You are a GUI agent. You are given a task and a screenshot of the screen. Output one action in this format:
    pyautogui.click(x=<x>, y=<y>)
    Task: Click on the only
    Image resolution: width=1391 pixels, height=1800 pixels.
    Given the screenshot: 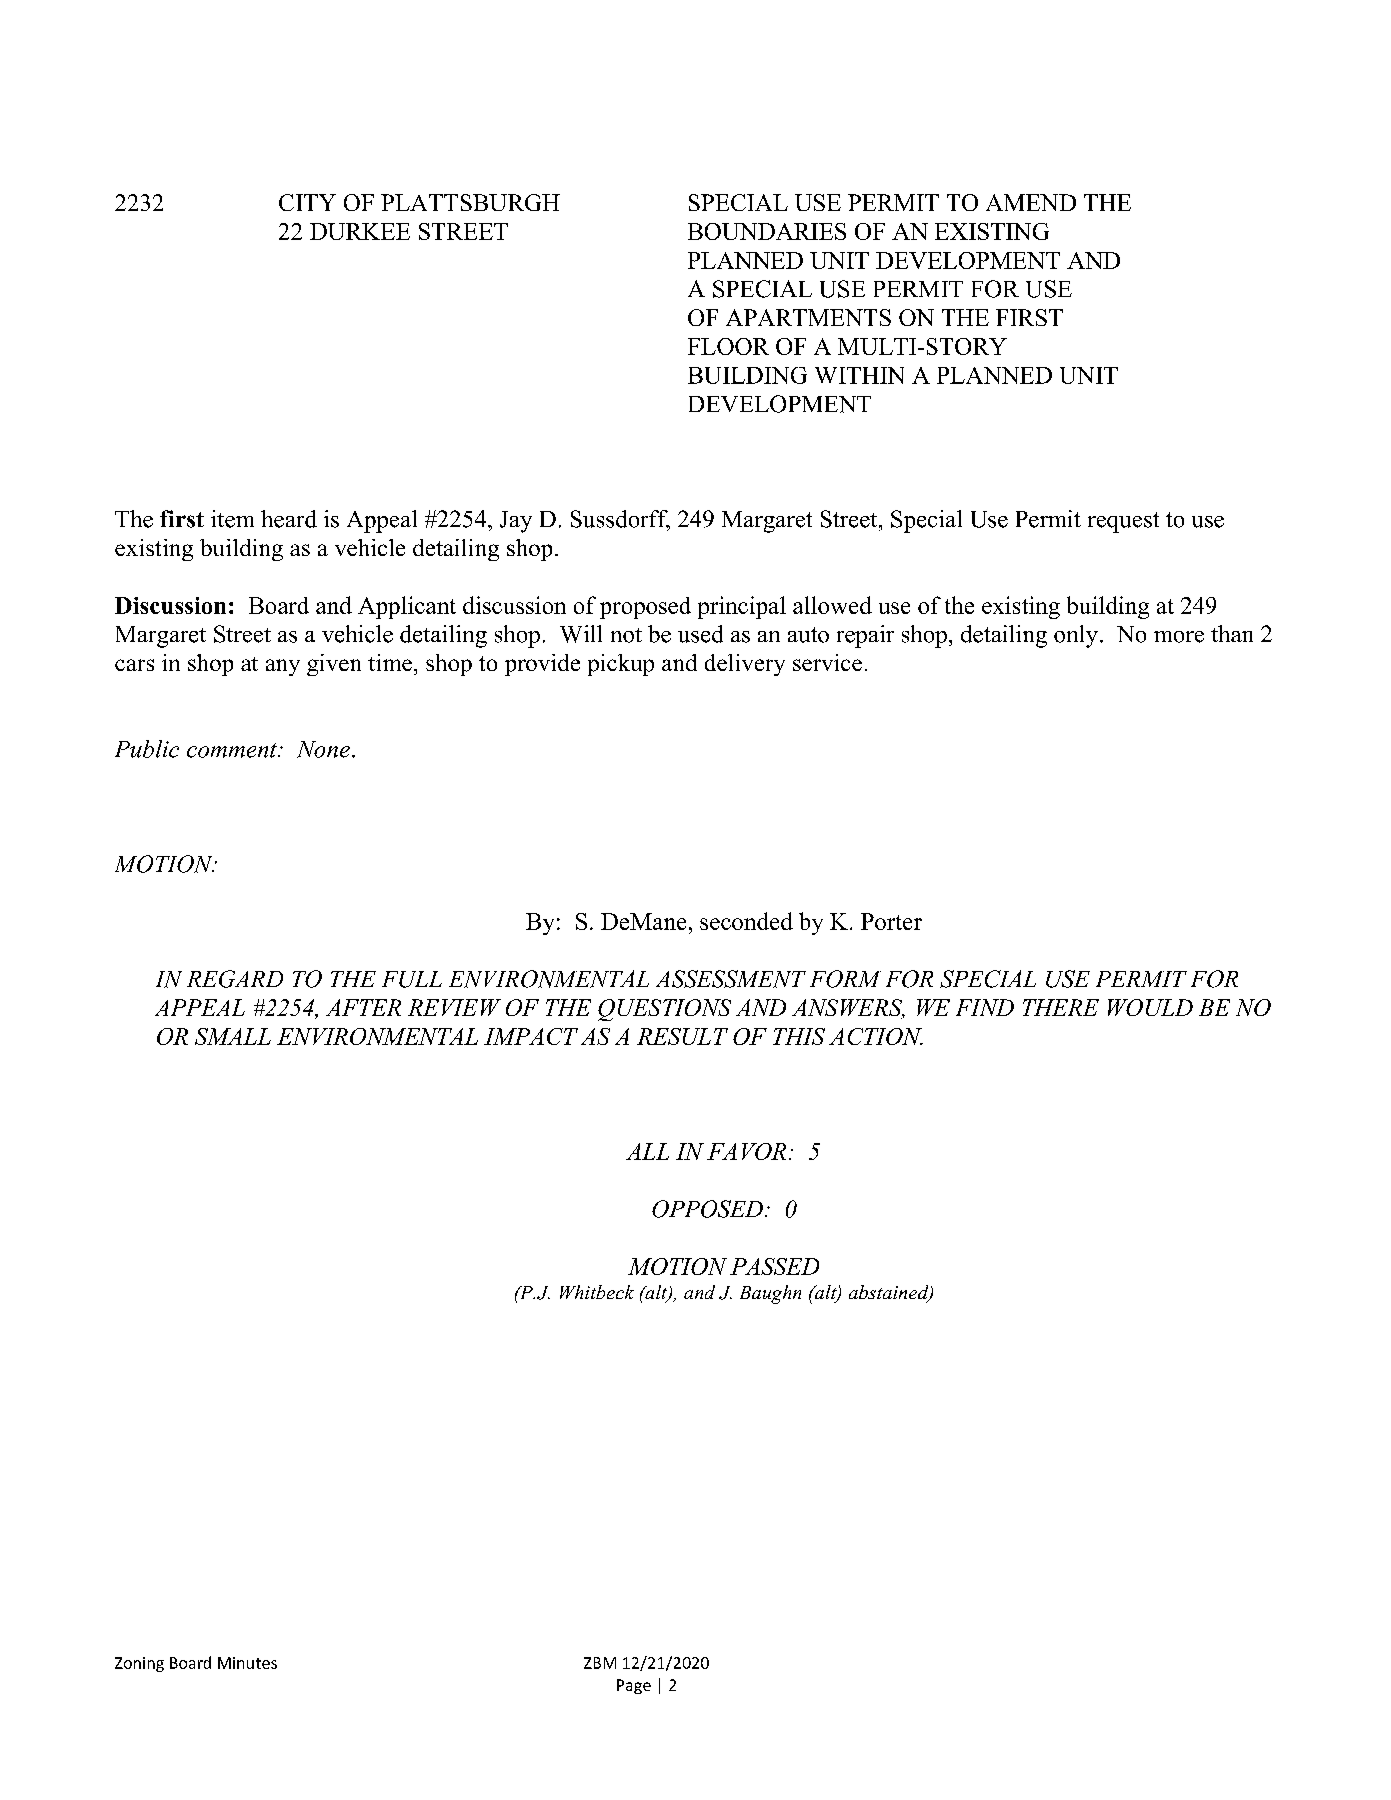 What is the action you would take?
    pyautogui.click(x=1076, y=636)
